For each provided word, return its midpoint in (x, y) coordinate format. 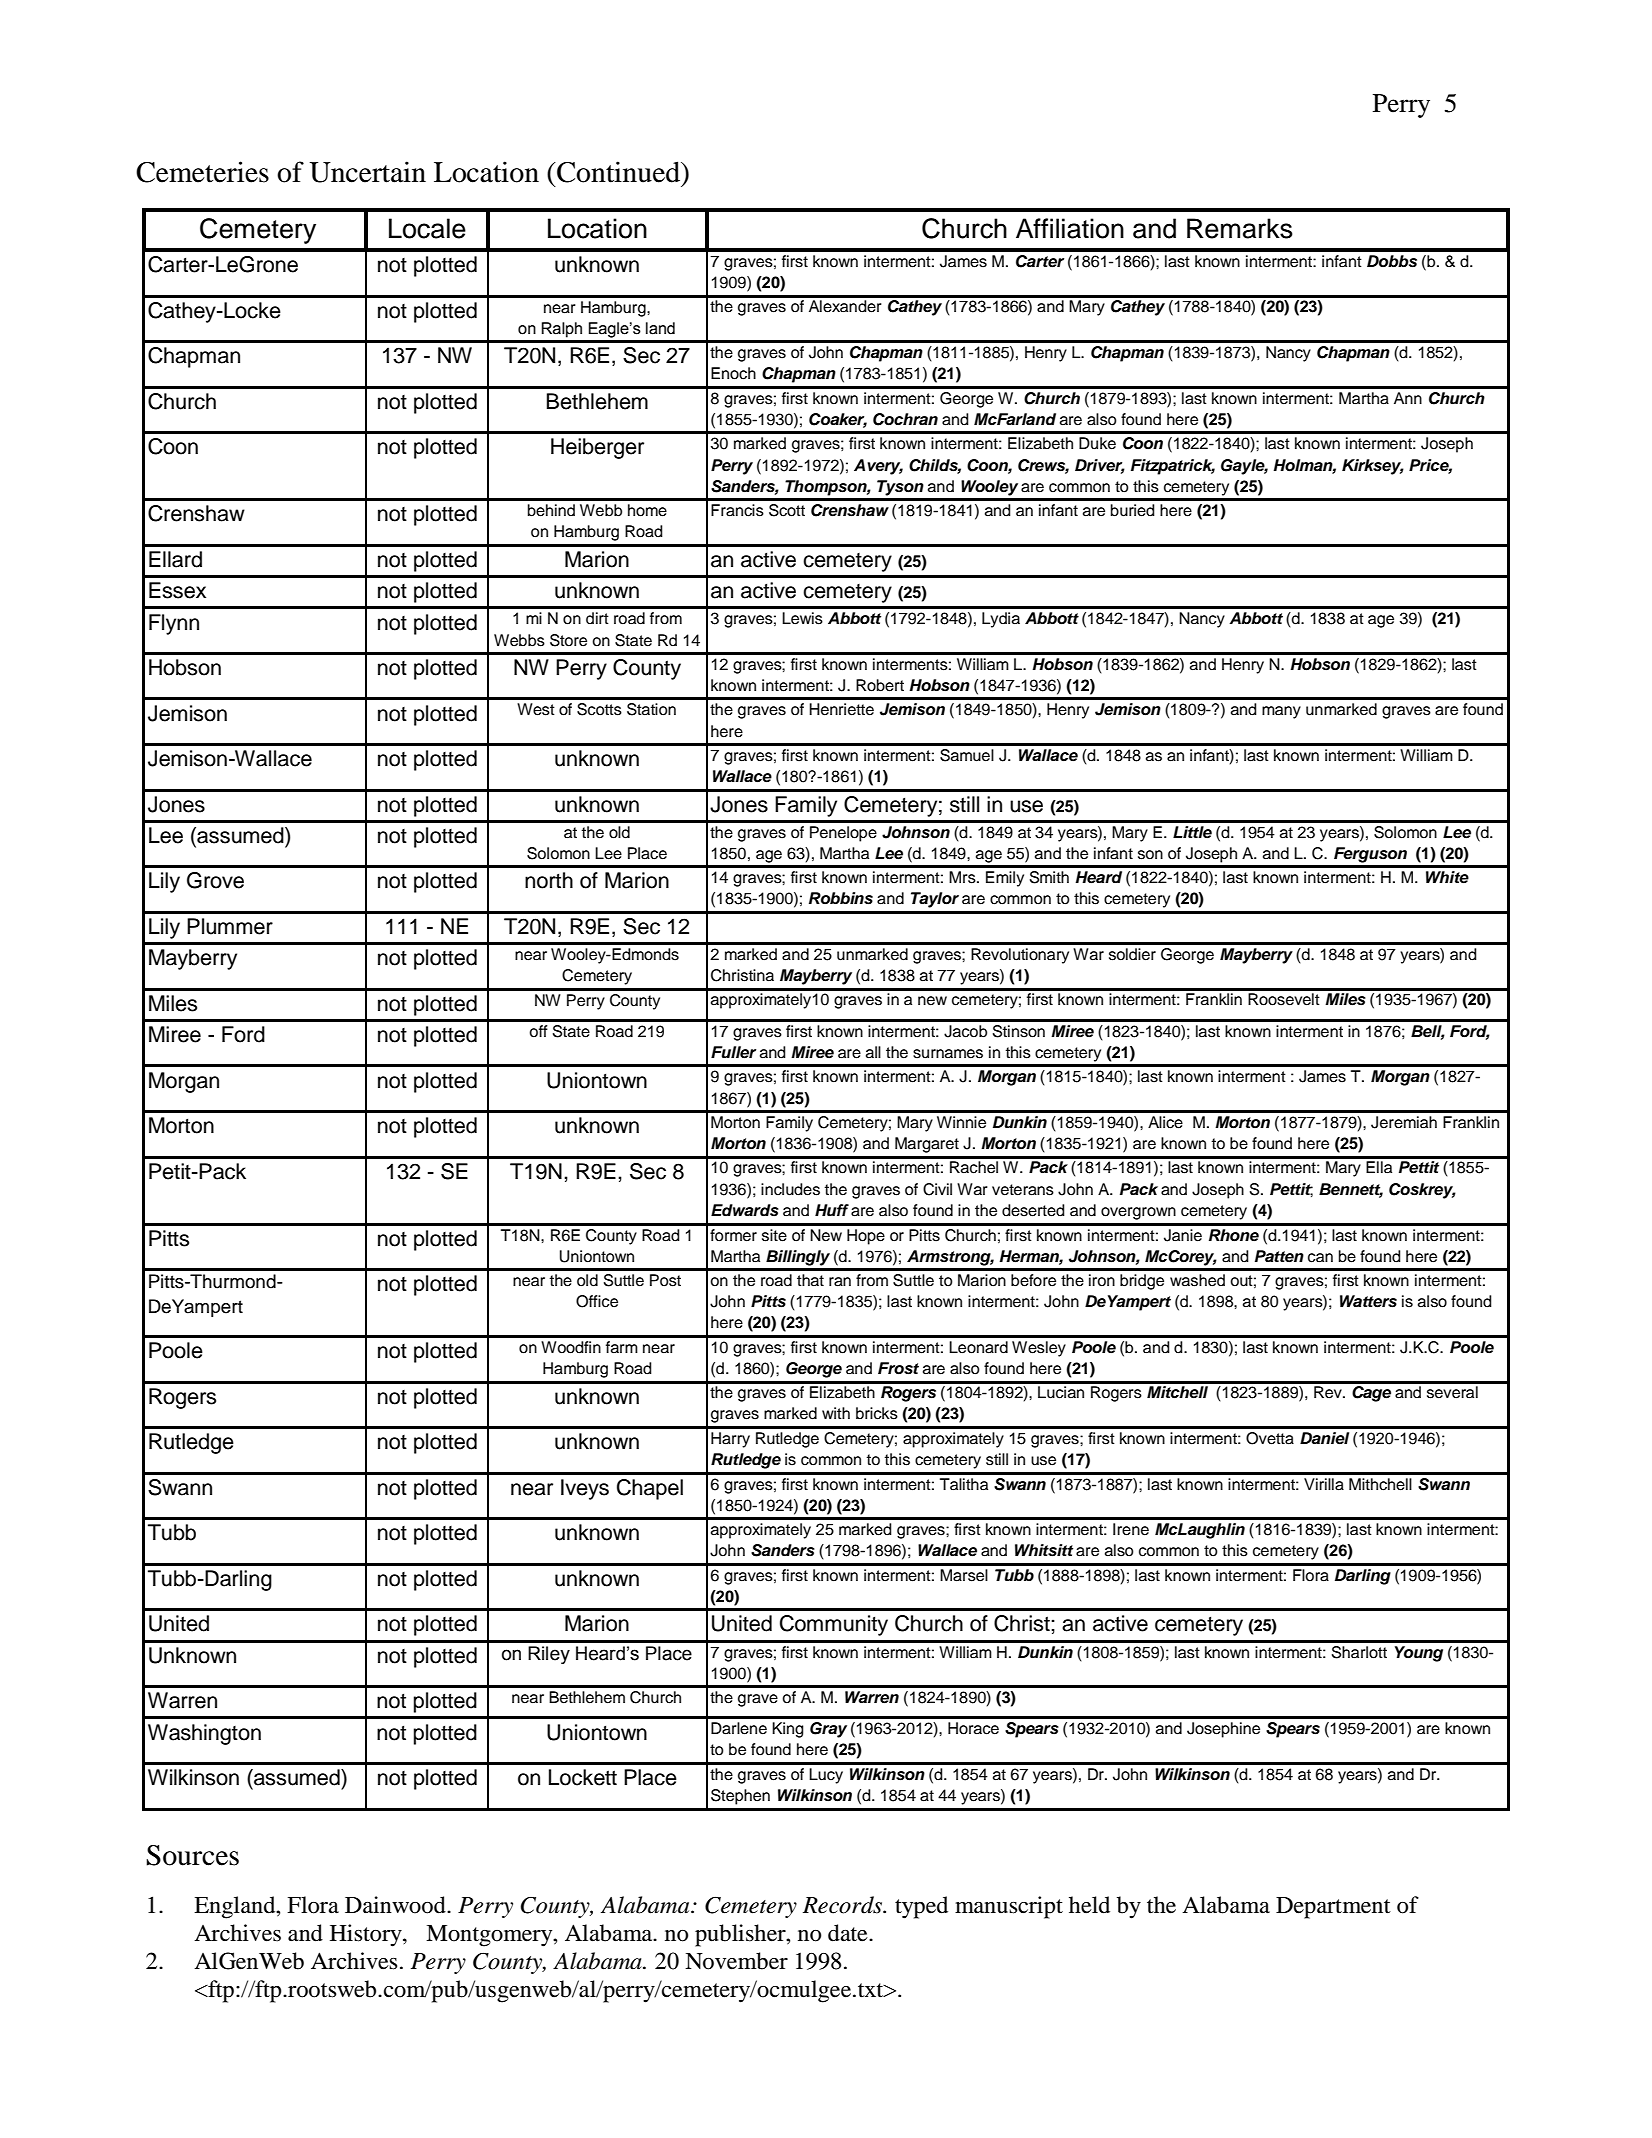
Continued (618, 172)
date (849, 1933)
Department (1333, 1908)
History (367, 1935)
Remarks (1240, 228)
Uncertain (367, 172)
